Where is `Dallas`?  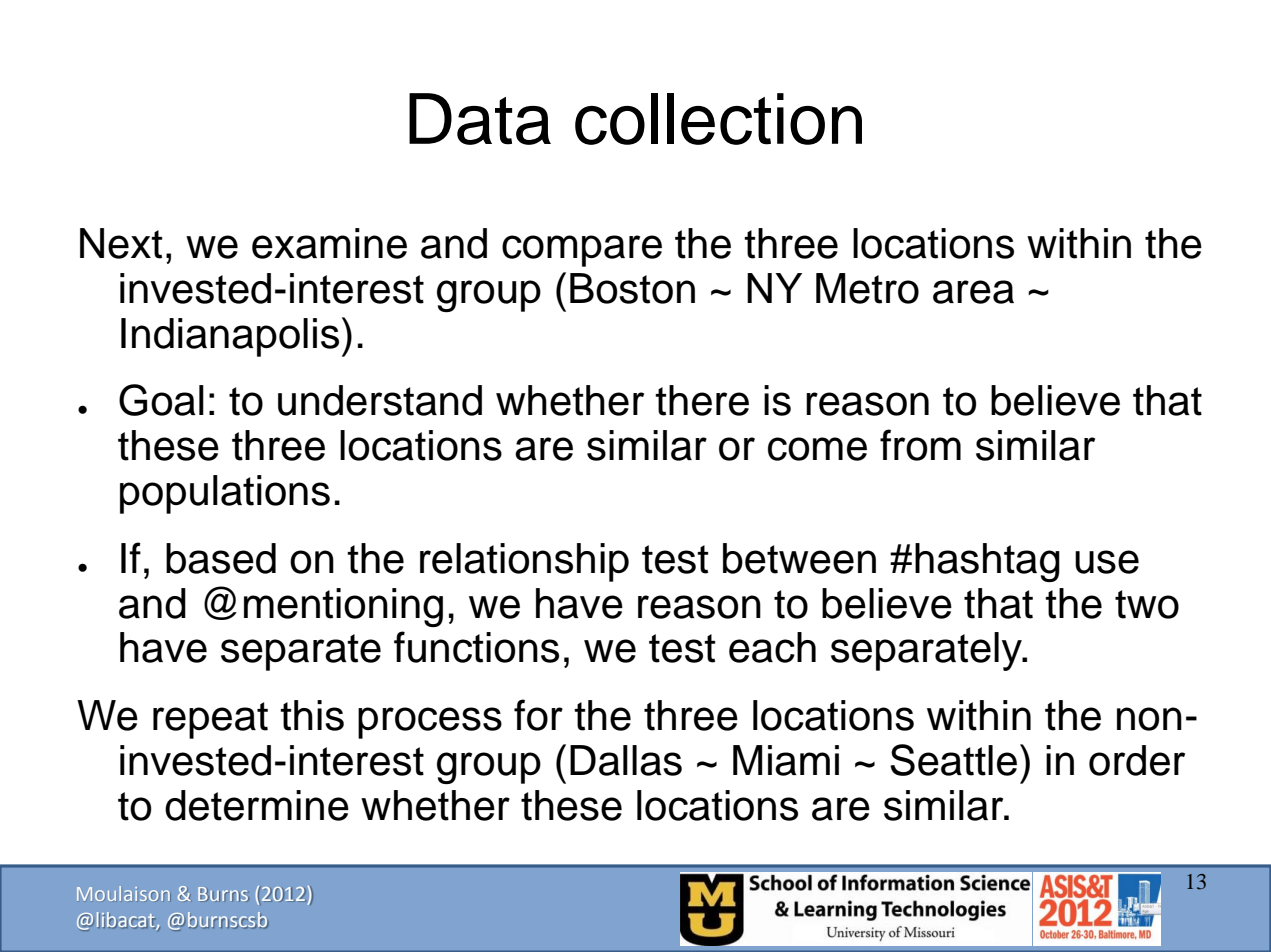 Dallas is located at coordinates (626, 760).
